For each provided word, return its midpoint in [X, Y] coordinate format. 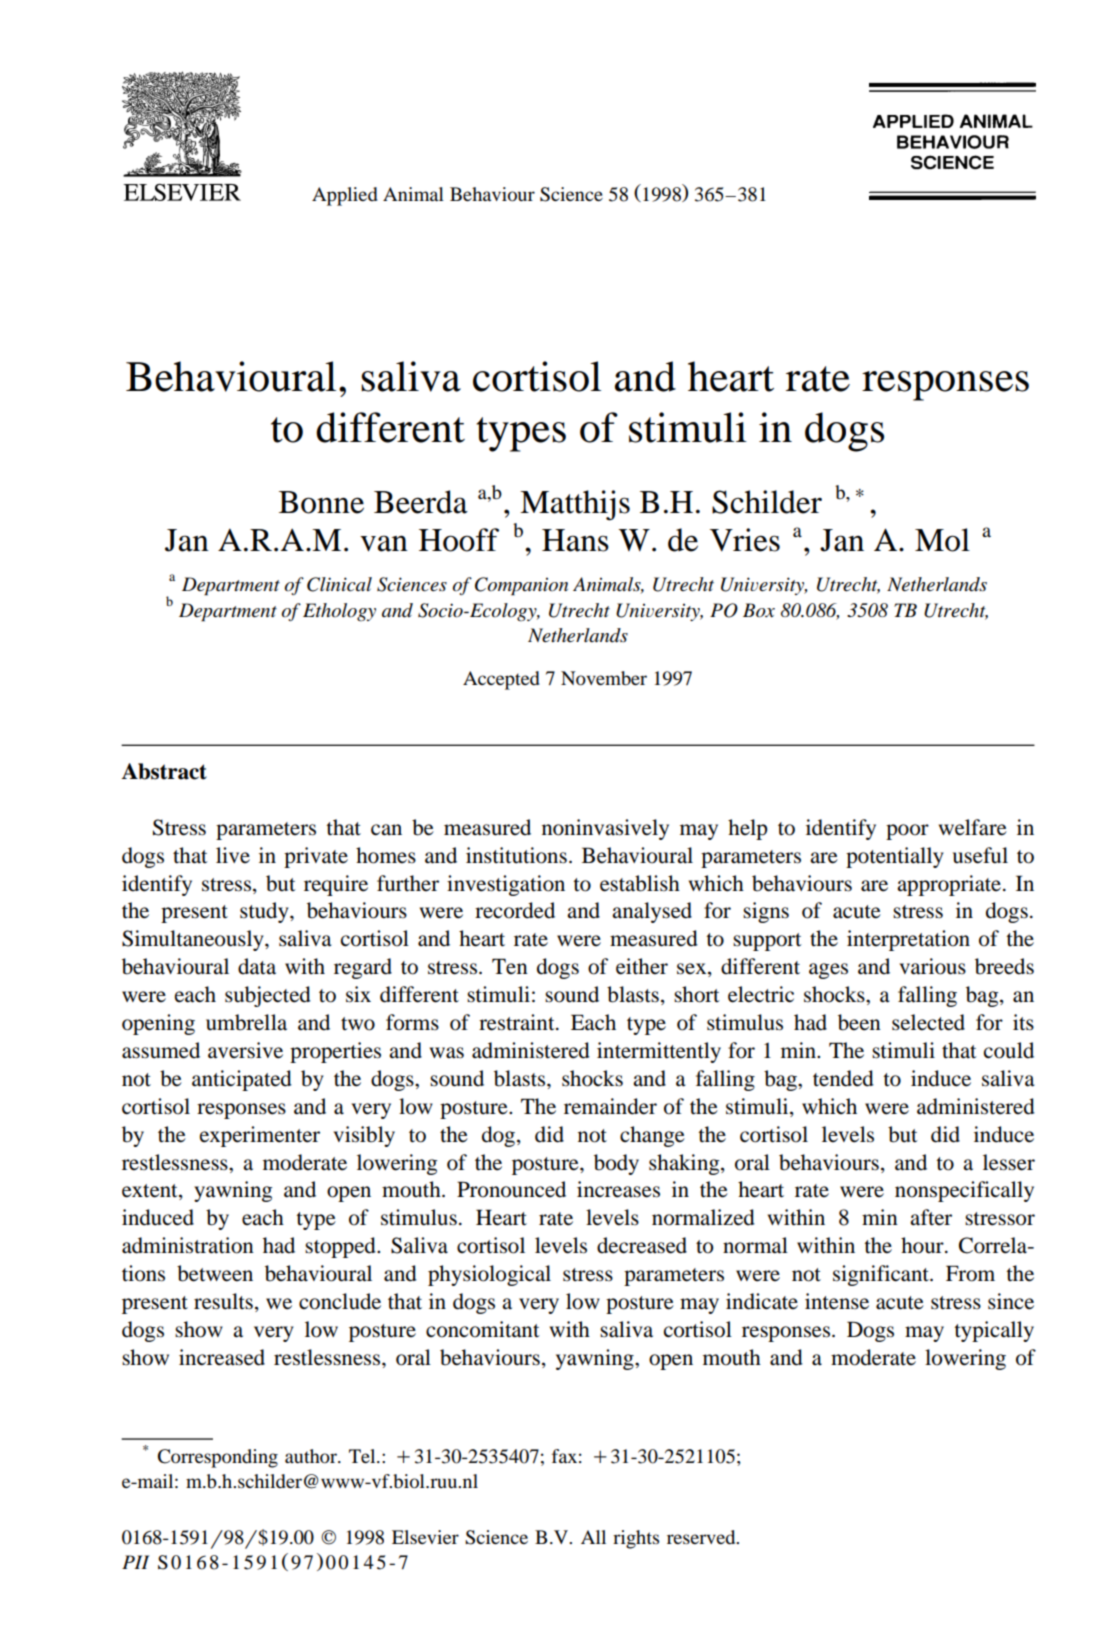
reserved [702, 1537]
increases [618, 1189]
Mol [942, 540]
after [931, 1217]
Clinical [339, 584]
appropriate [949, 885]
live [233, 855]
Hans [575, 540]
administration [188, 1245]
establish [640, 883]
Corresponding [218, 1458]
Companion [521, 586]
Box [759, 610]
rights [636, 1539]
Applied [345, 196]
